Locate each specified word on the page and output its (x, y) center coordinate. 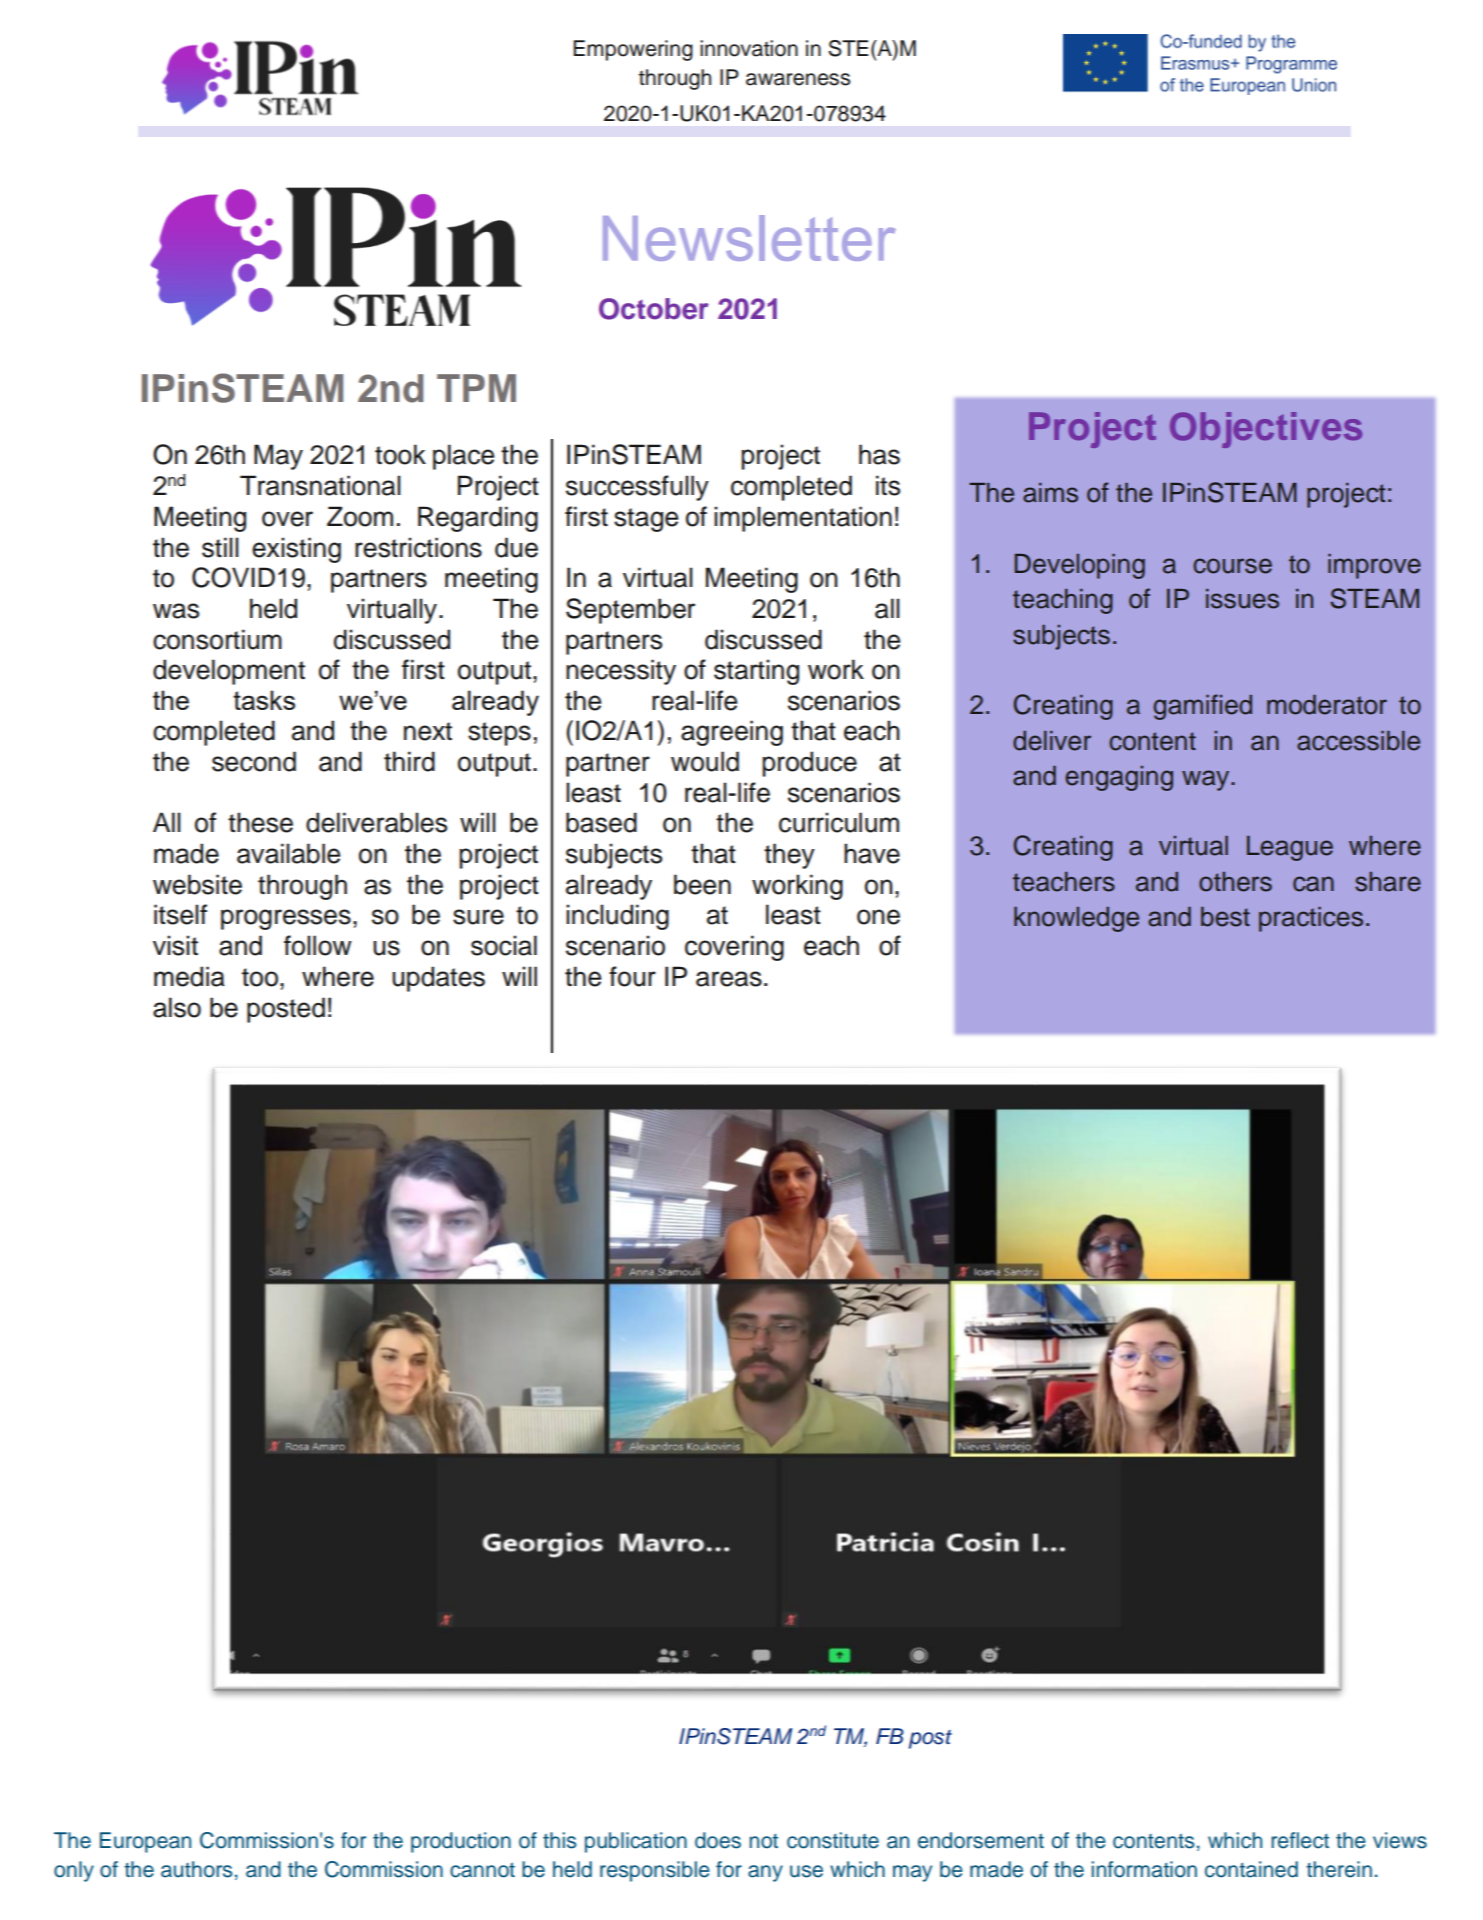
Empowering (633, 50)
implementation (803, 519)
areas (729, 979)
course (1232, 566)
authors (196, 1869)
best (1225, 917)
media (189, 976)
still (220, 547)
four (632, 976)
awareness (798, 79)
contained (1251, 1869)
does (718, 1840)
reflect (1300, 1840)
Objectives (1266, 430)
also (177, 1007)
